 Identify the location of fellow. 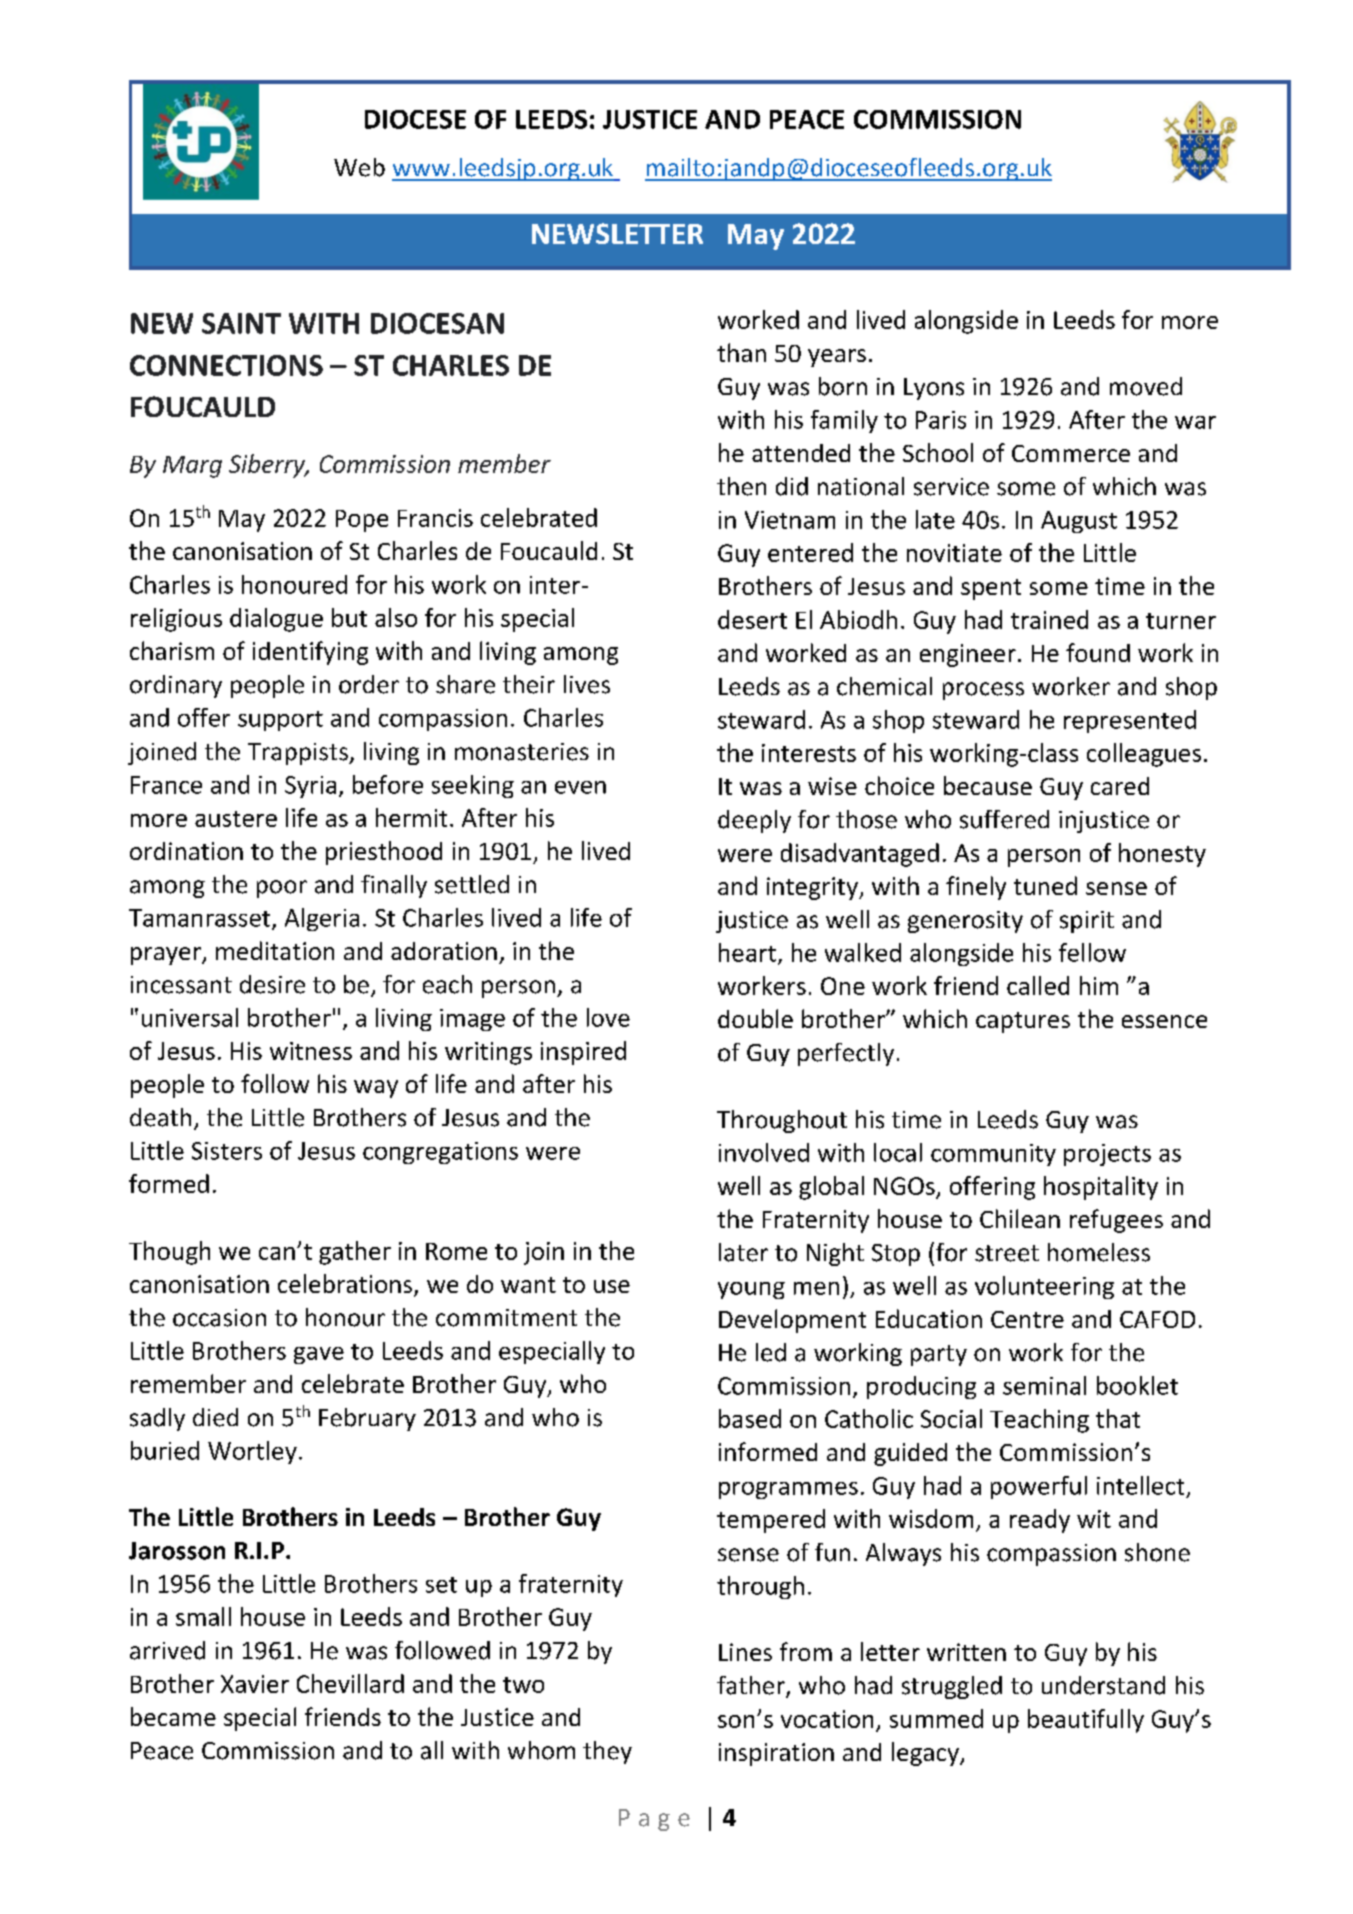
(1092, 952).
